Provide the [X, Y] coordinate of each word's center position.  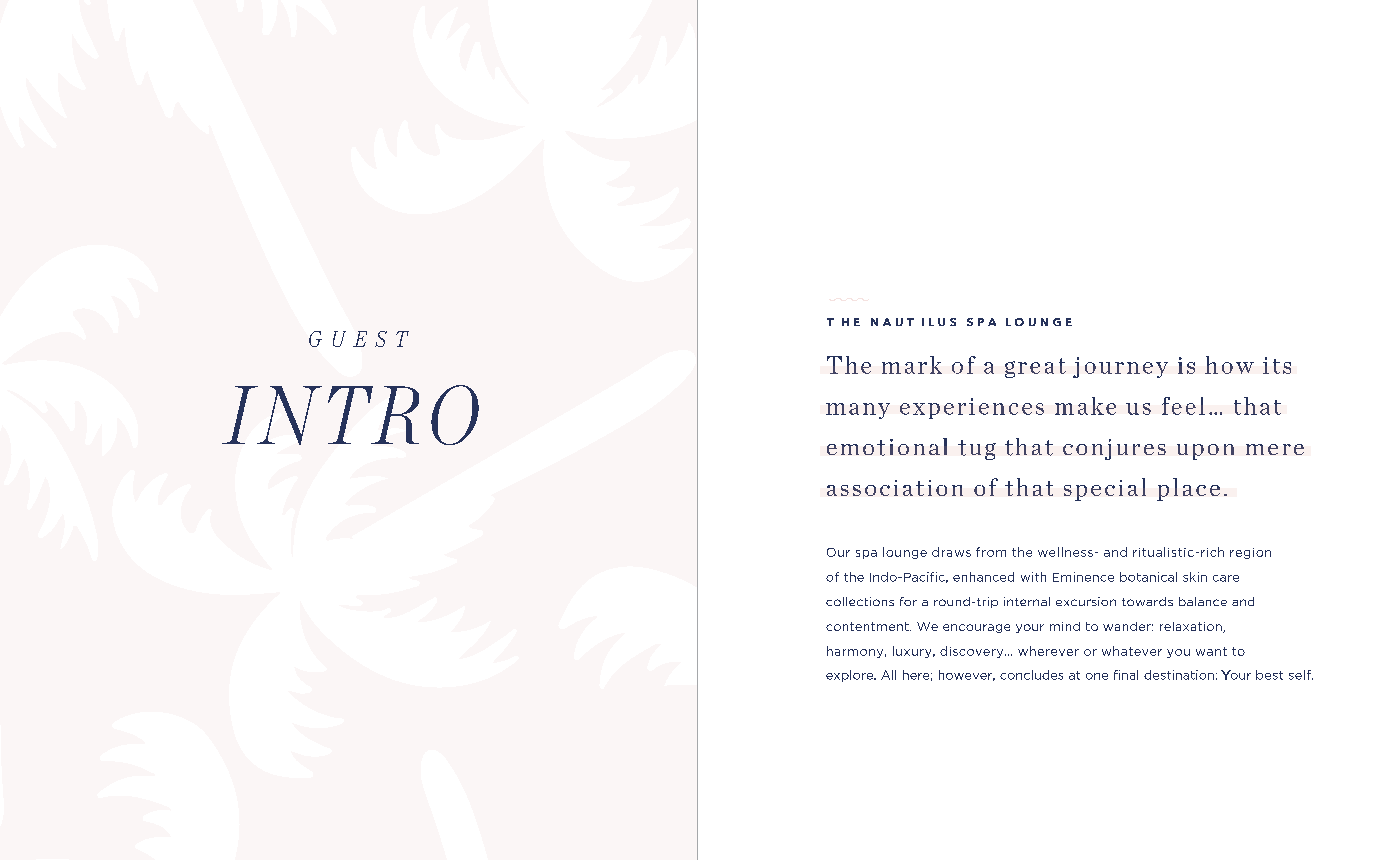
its [1277, 365]
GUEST [359, 339]
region [1250, 553]
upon [1205, 452]
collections [860, 601]
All [888, 675]
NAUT [892, 322]
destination [1179, 675]
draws [951, 552]
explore [850, 676]
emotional [887, 447]
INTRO [350, 415]
